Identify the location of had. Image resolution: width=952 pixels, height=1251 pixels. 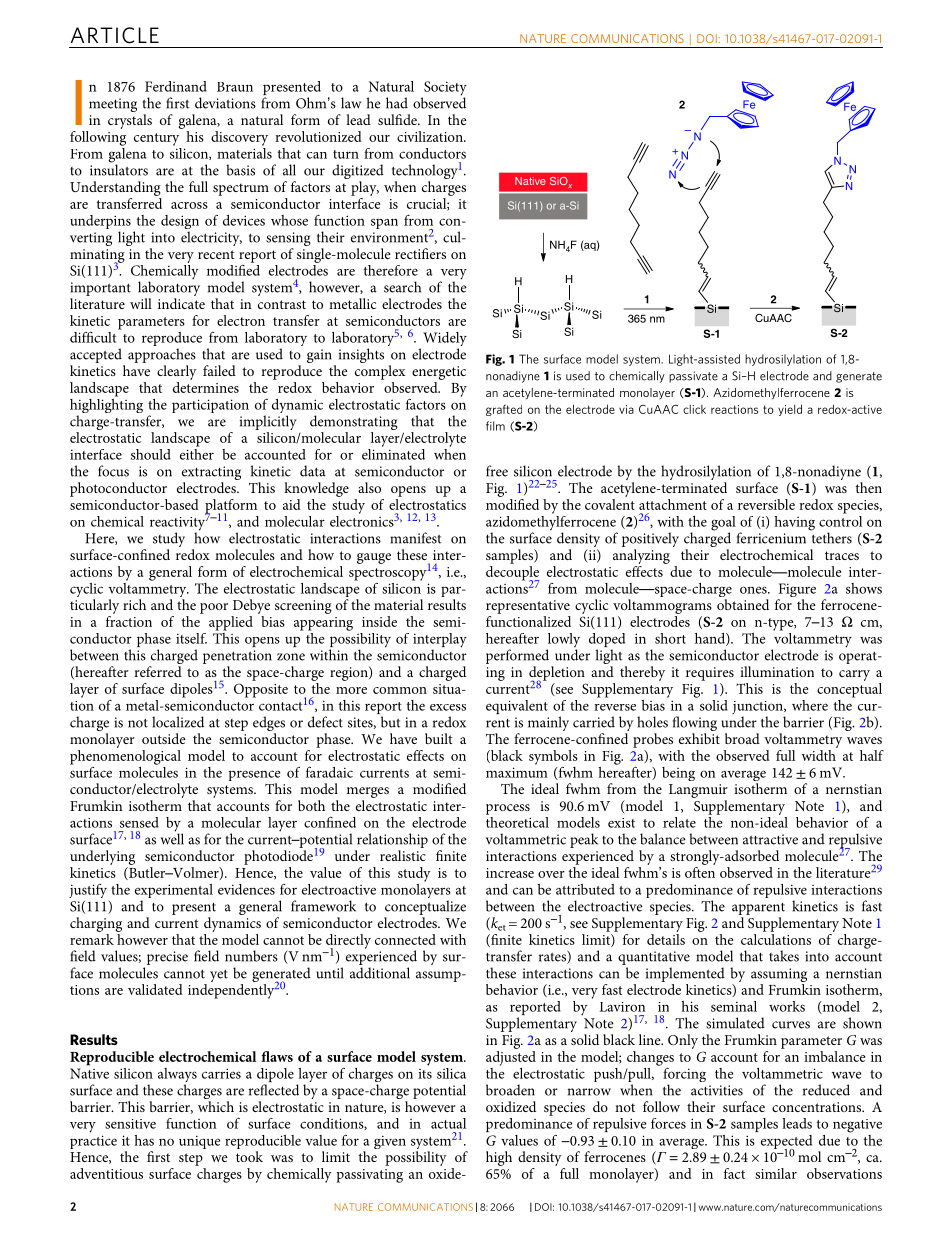
(397, 103).
